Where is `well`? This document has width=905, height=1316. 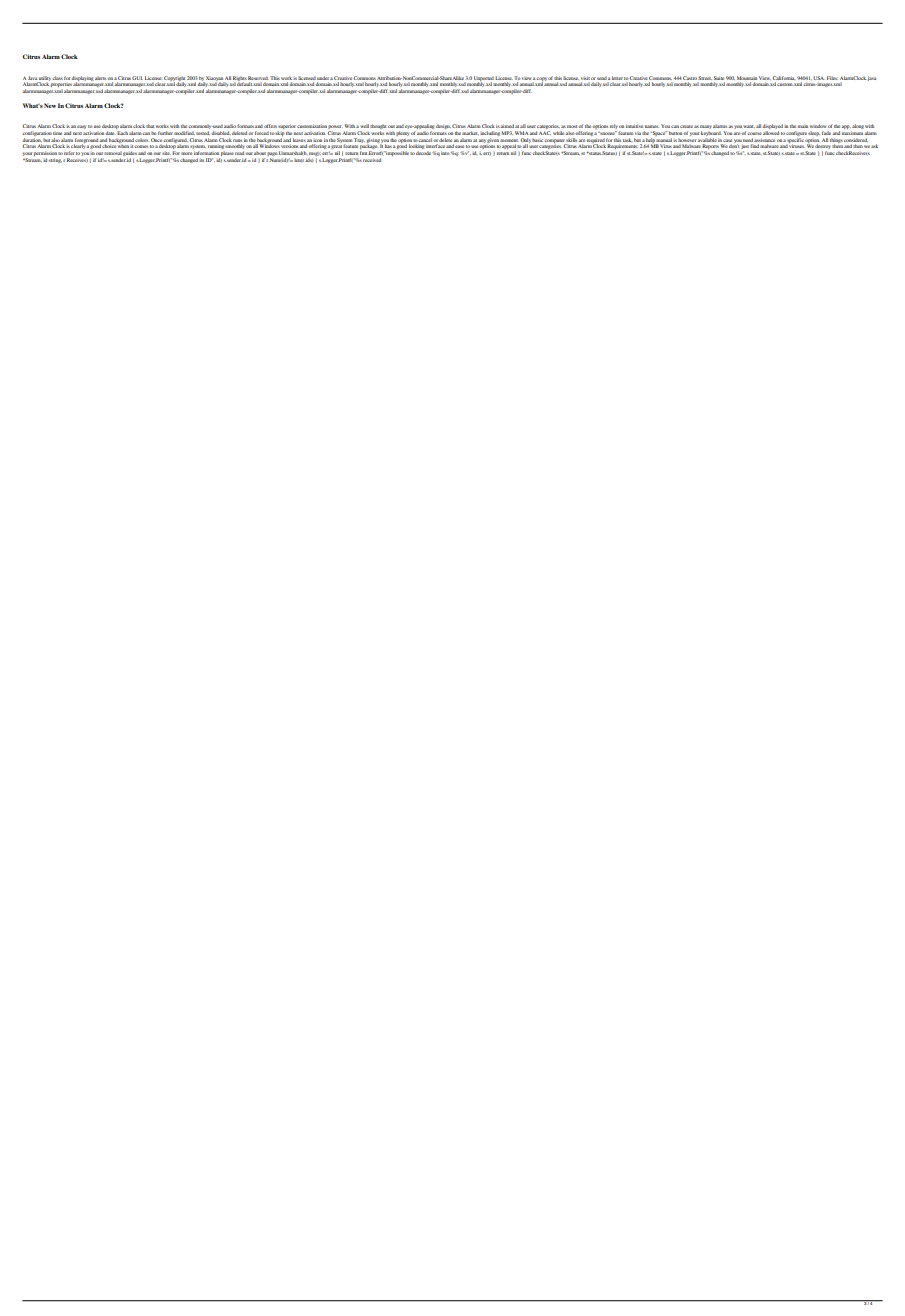 well is located at coordinates (364, 126).
